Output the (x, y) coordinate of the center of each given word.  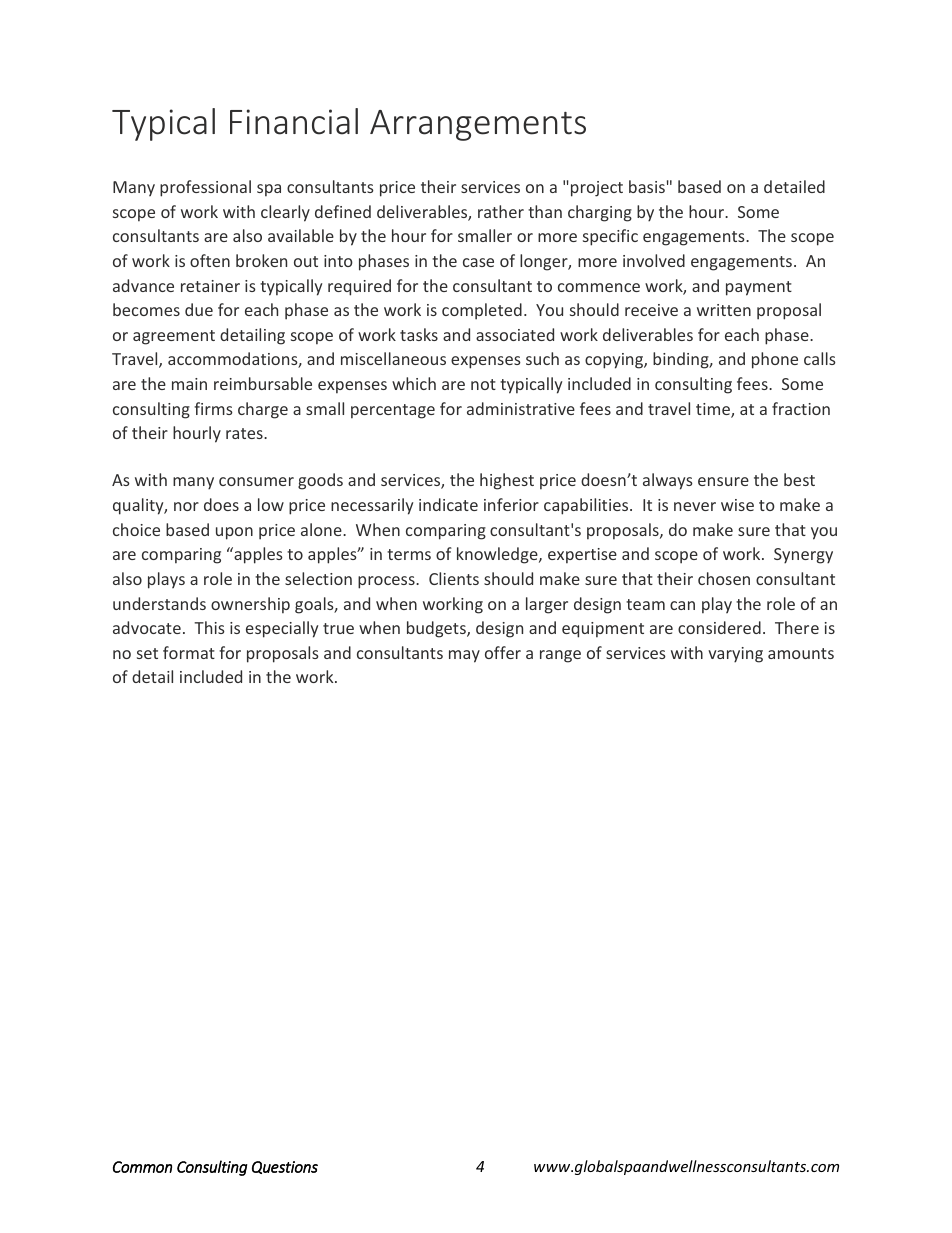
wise (737, 505)
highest (507, 481)
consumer (256, 481)
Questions (285, 1167)
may (464, 656)
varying (735, 655)
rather (501, 211)
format (189, 652)
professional (205, 188)
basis (647, 186)
